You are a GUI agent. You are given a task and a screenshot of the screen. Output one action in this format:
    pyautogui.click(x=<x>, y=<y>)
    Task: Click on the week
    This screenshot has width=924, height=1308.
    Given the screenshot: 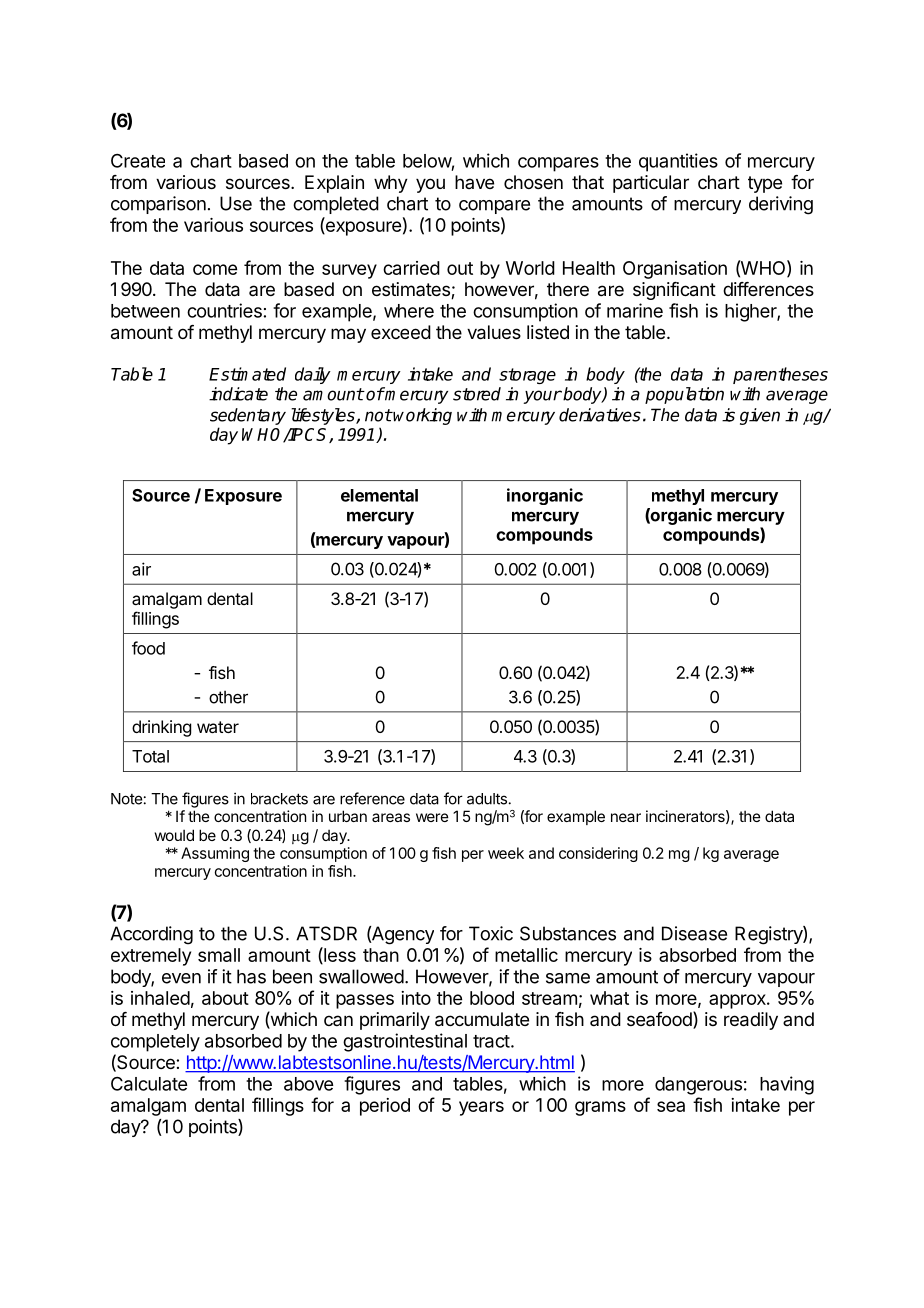 What is the action you would take?
    pyautogui.click(x=506, y=853)
